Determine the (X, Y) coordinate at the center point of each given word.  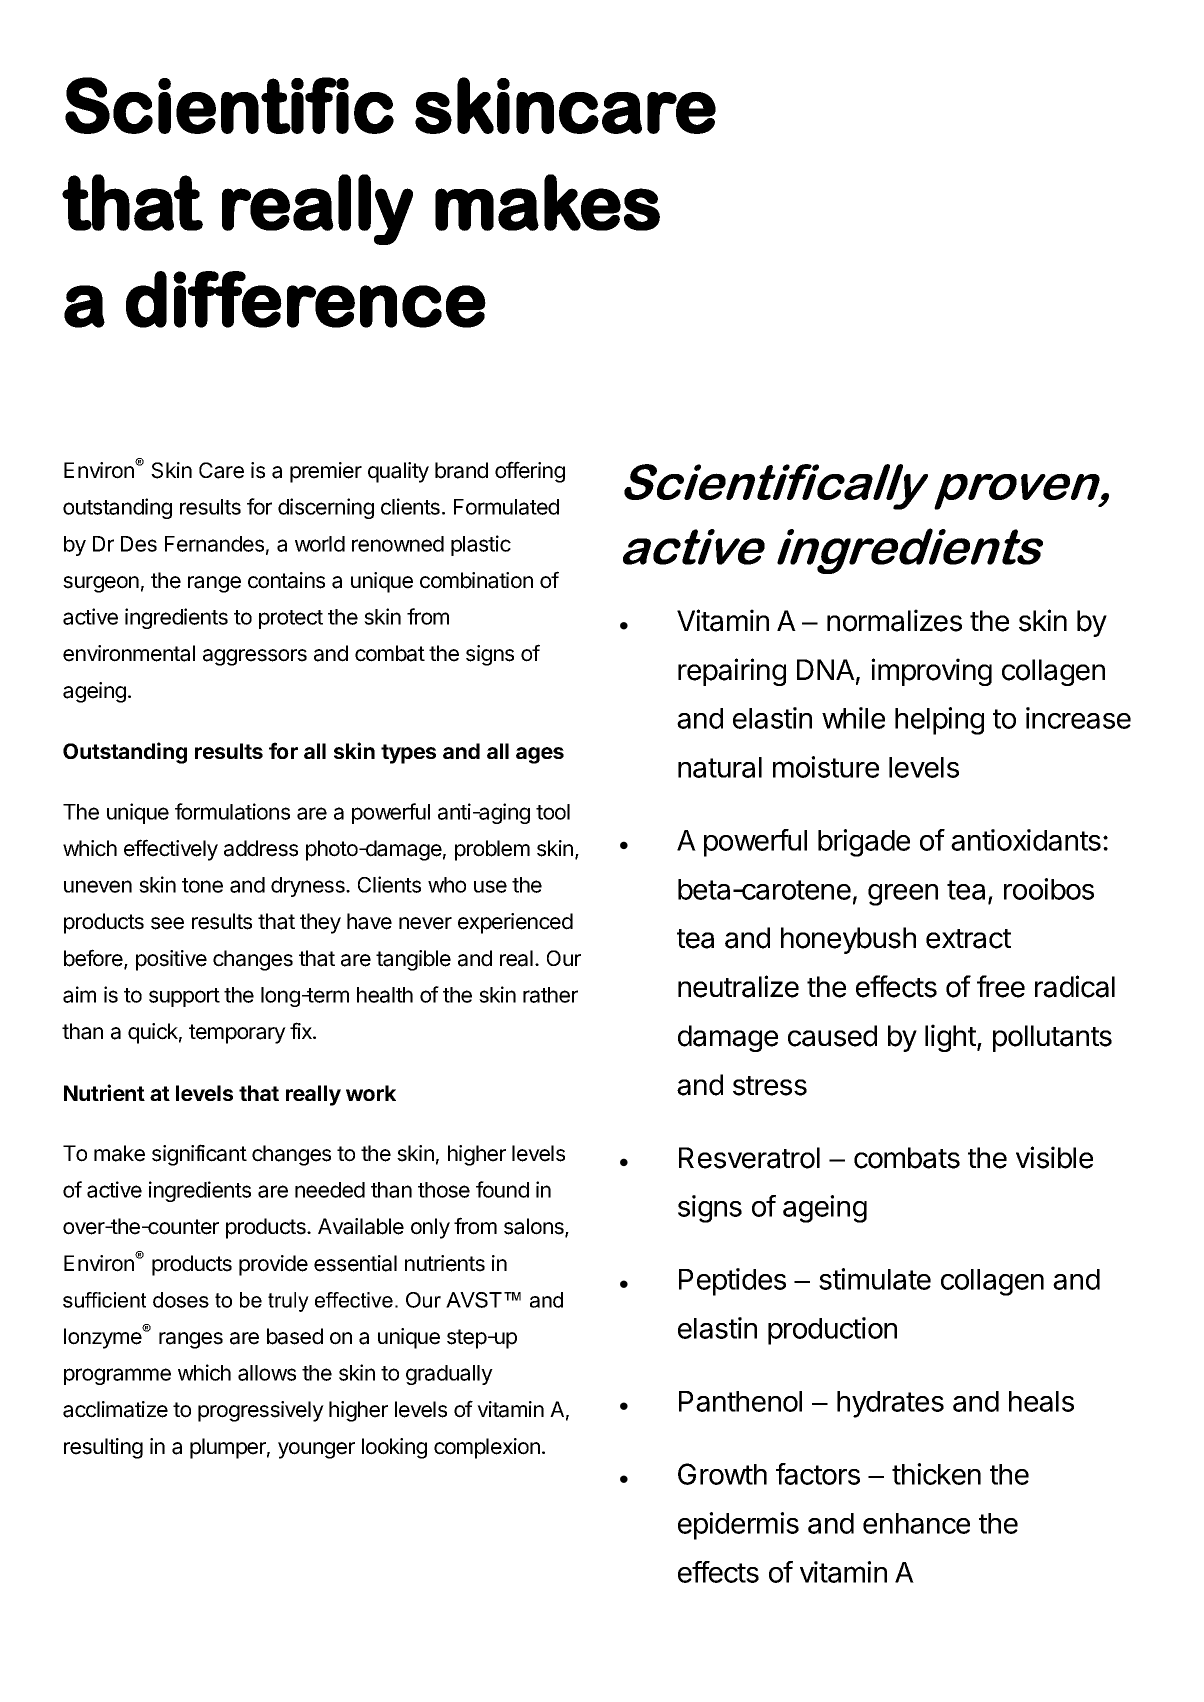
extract (968, 939)
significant (199, 1155)
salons (535, 1227)
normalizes (894, 620)
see (167, 923)
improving (931, 672)
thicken (936, 1474)
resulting (103, 1448)
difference (306, 299)
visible (1054, 1157)
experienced (515, 923)
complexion (487, 1448)
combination (476, 580)
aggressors (255, 657)
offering (530, 472)
